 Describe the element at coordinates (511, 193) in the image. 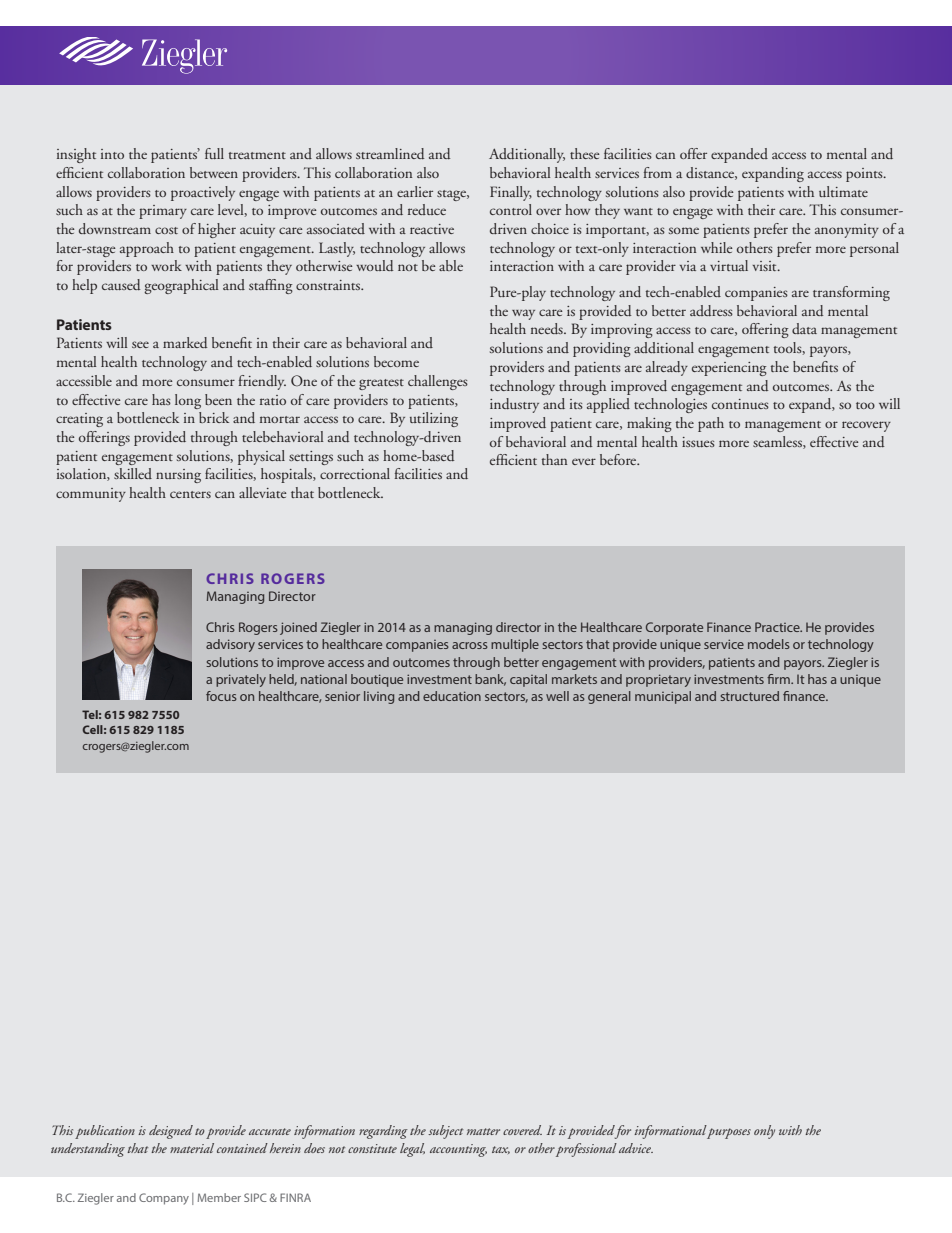

I see `Finally` at that location.
